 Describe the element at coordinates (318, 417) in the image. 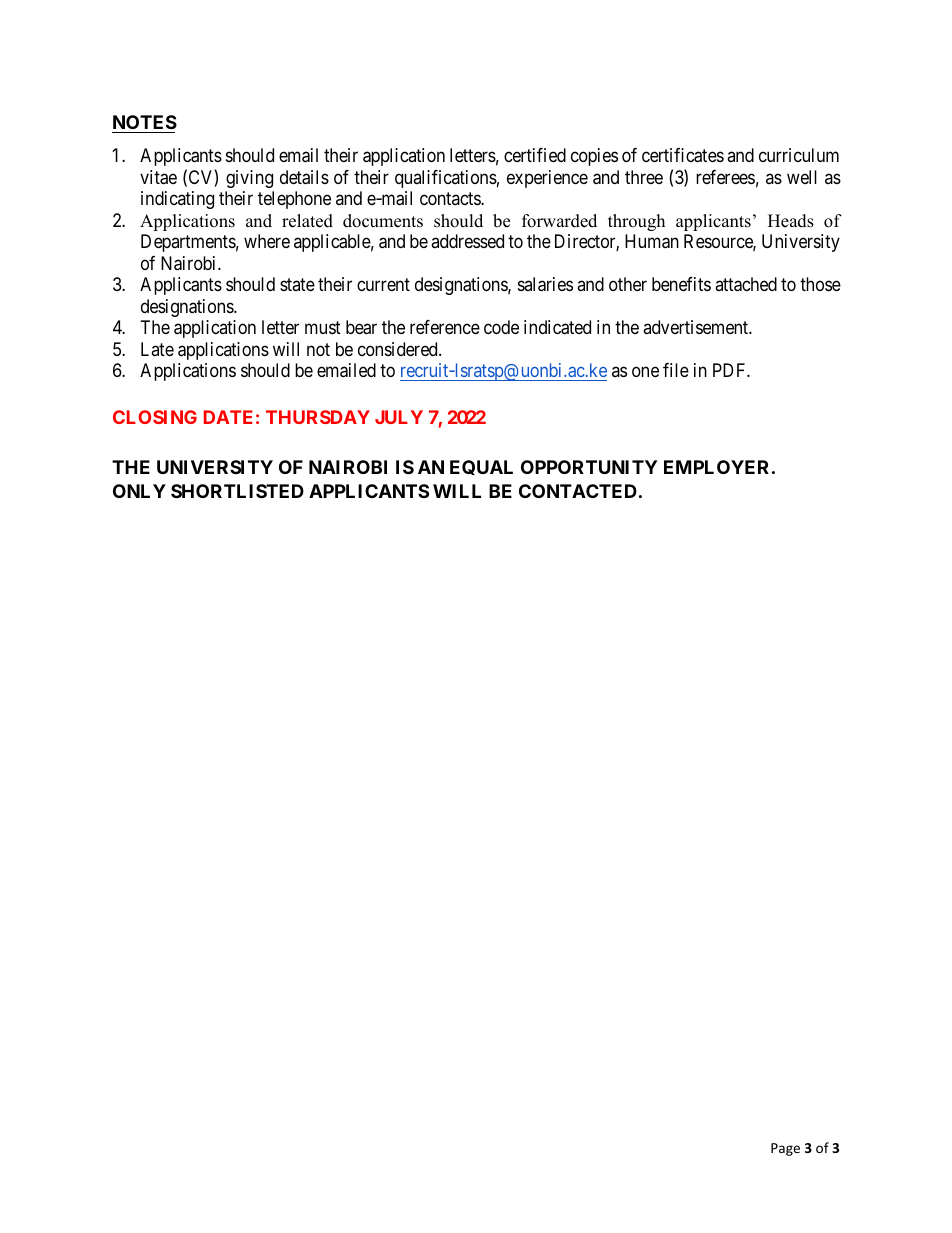

I see `THURSDAY` at that location.
